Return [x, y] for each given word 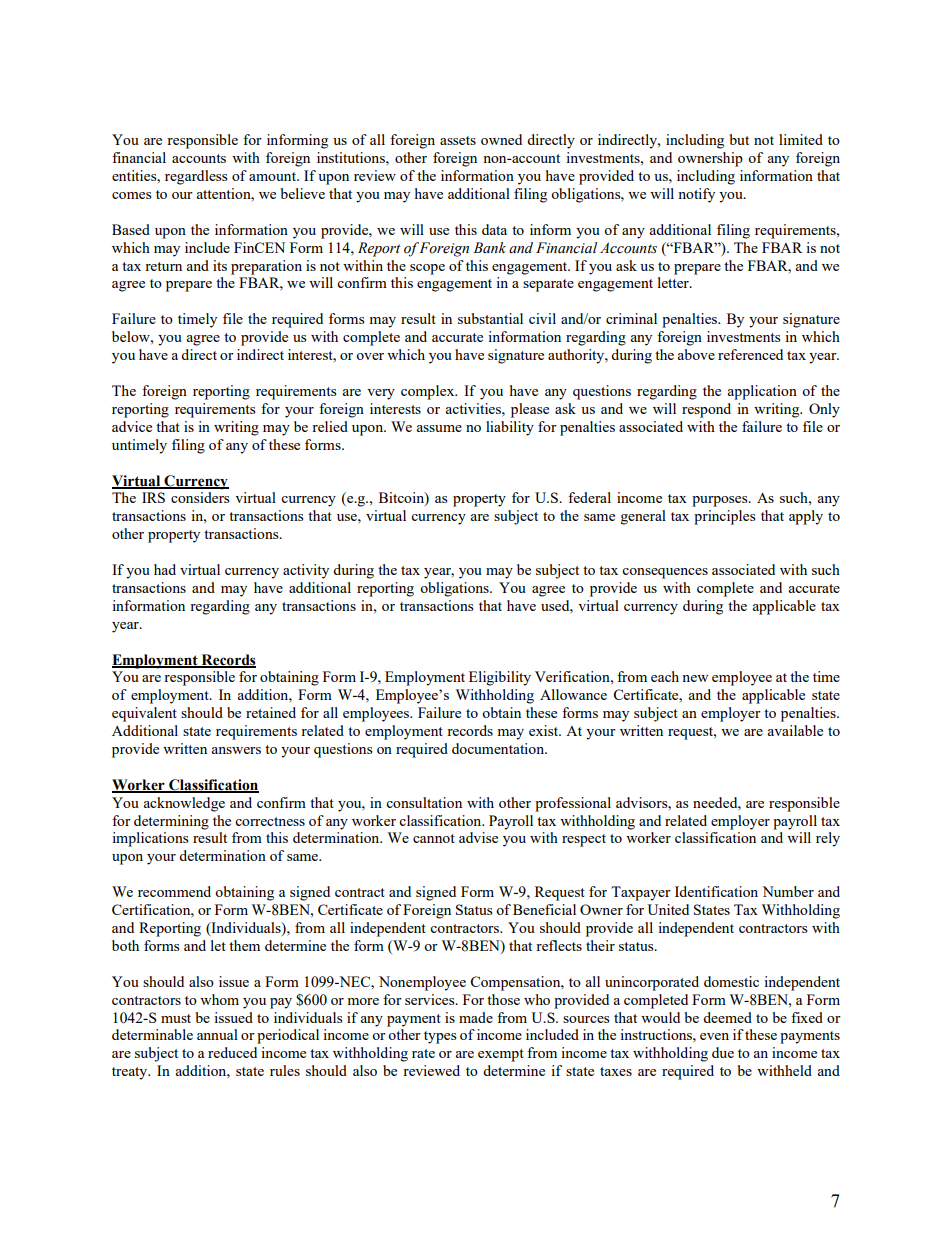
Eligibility [500, 678]
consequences [665, 573]
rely [828, 839]
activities [474, 408]
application [762, 392]
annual [217, 1034]
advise [478, 837]
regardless [196, 177]
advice [132, 426]
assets [458, 140]
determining [171, 822]
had [165, 569]
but [739, 139]
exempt [501, 1055]
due [723, 1052]
